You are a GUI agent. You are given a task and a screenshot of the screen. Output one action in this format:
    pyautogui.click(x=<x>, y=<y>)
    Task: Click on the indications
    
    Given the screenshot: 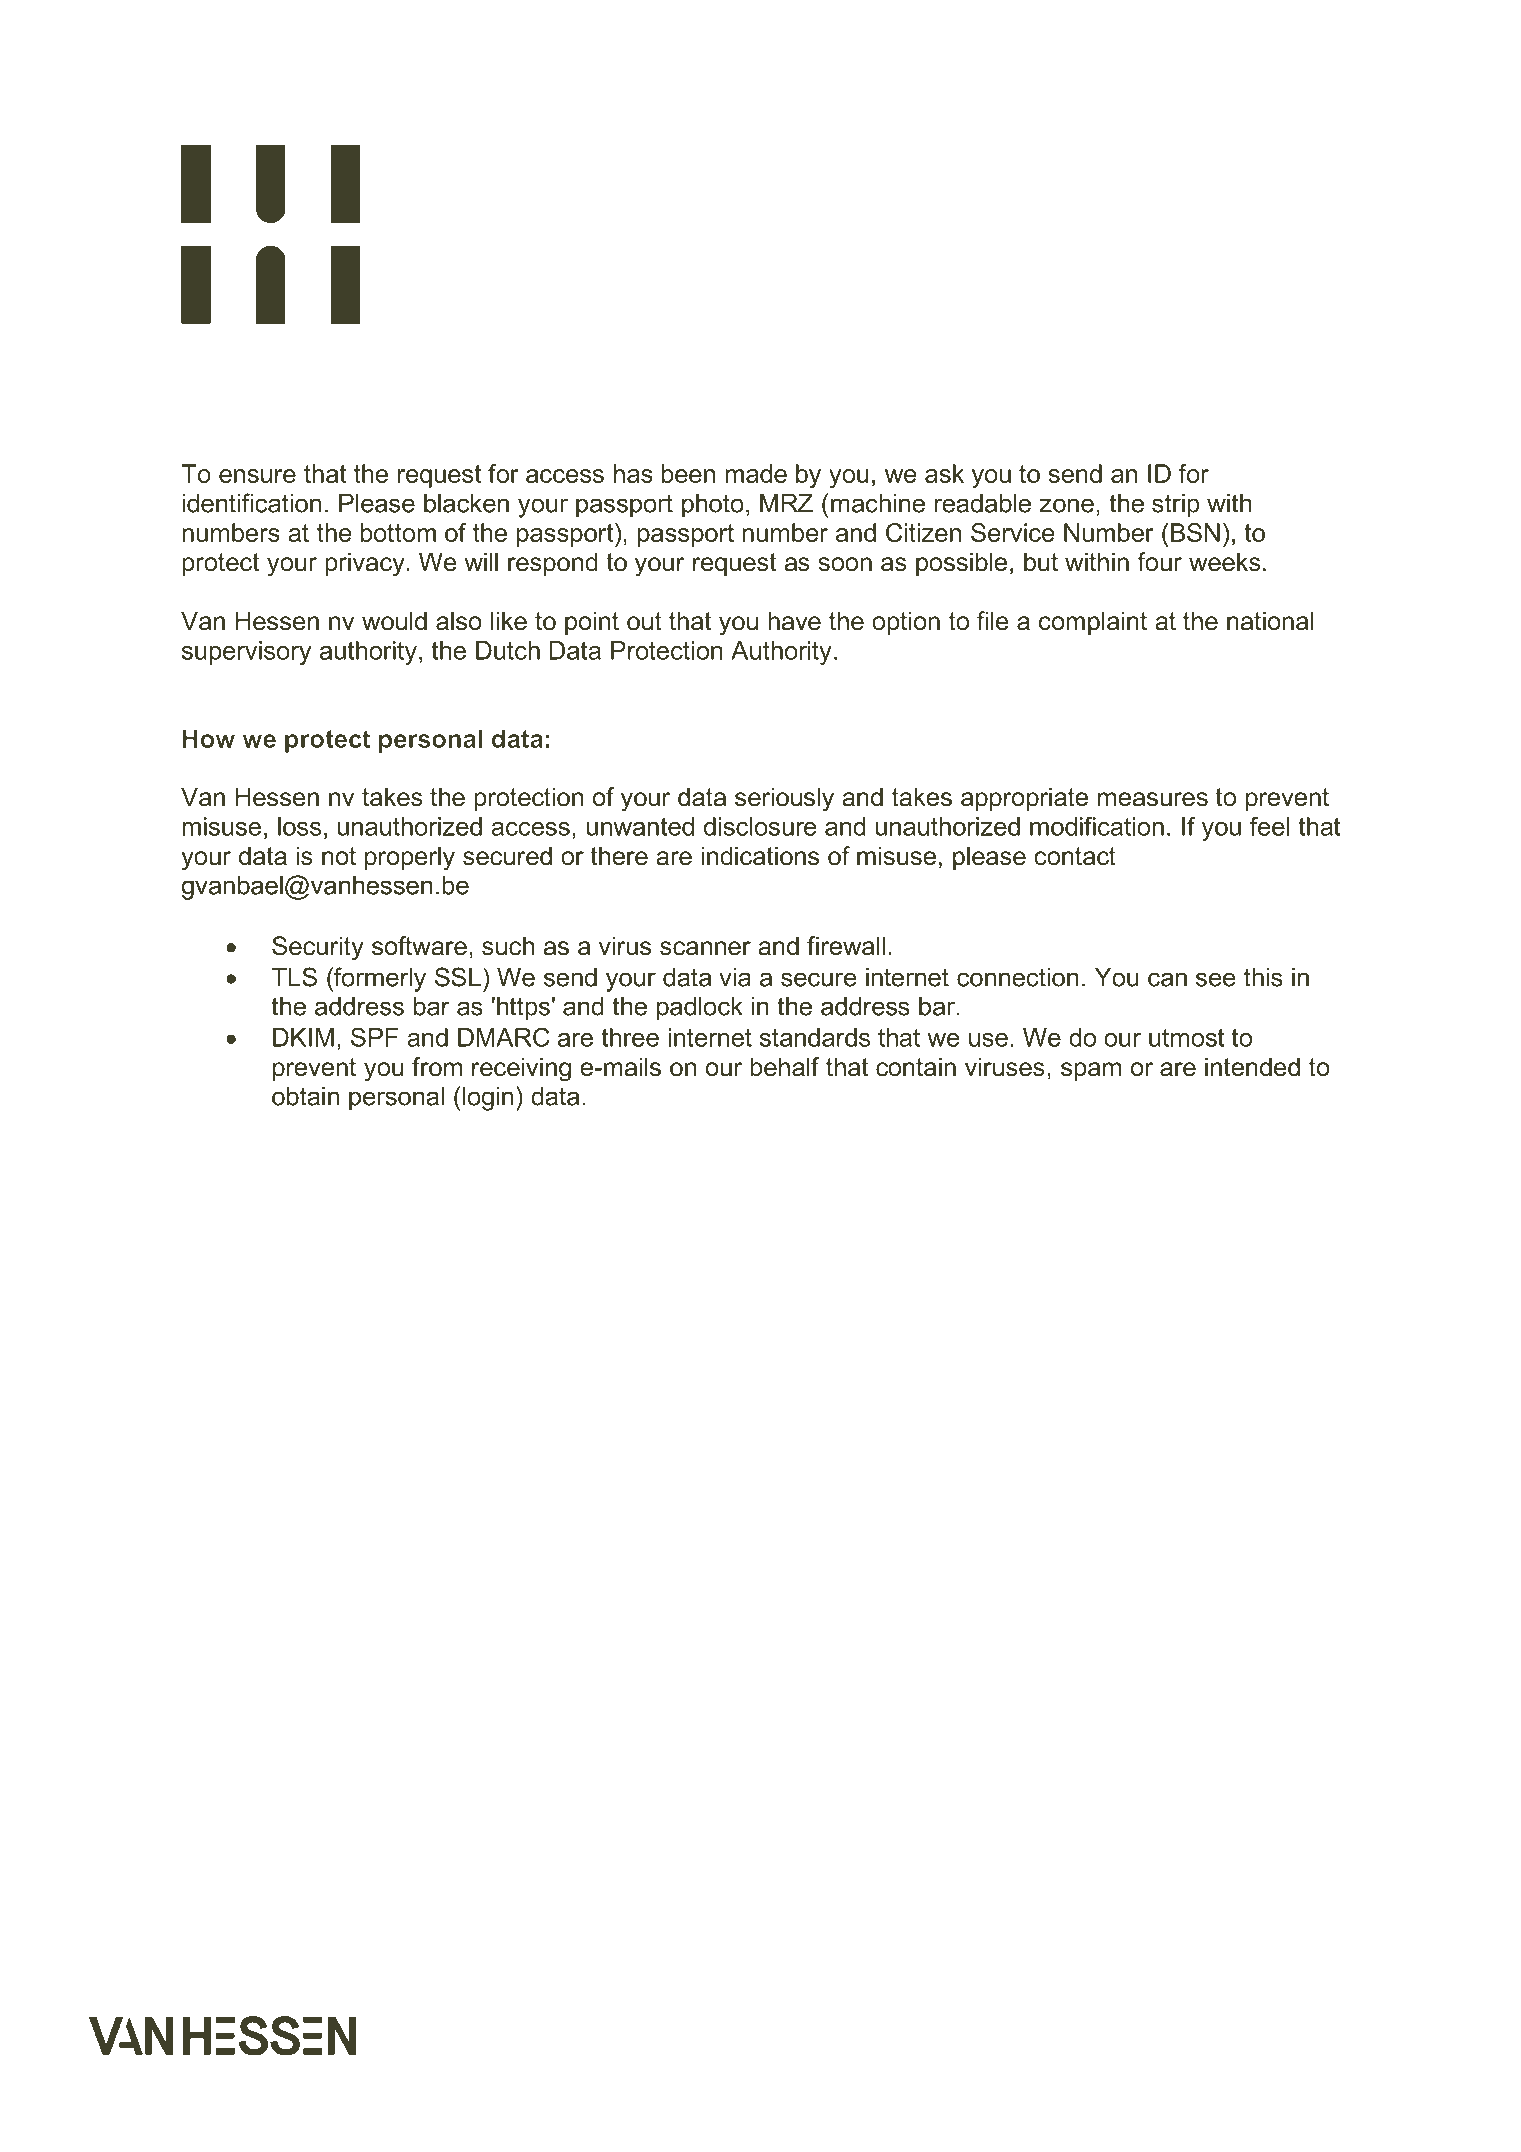 What is the action you would take?
    pyautogui.click(x=760, y=856)
